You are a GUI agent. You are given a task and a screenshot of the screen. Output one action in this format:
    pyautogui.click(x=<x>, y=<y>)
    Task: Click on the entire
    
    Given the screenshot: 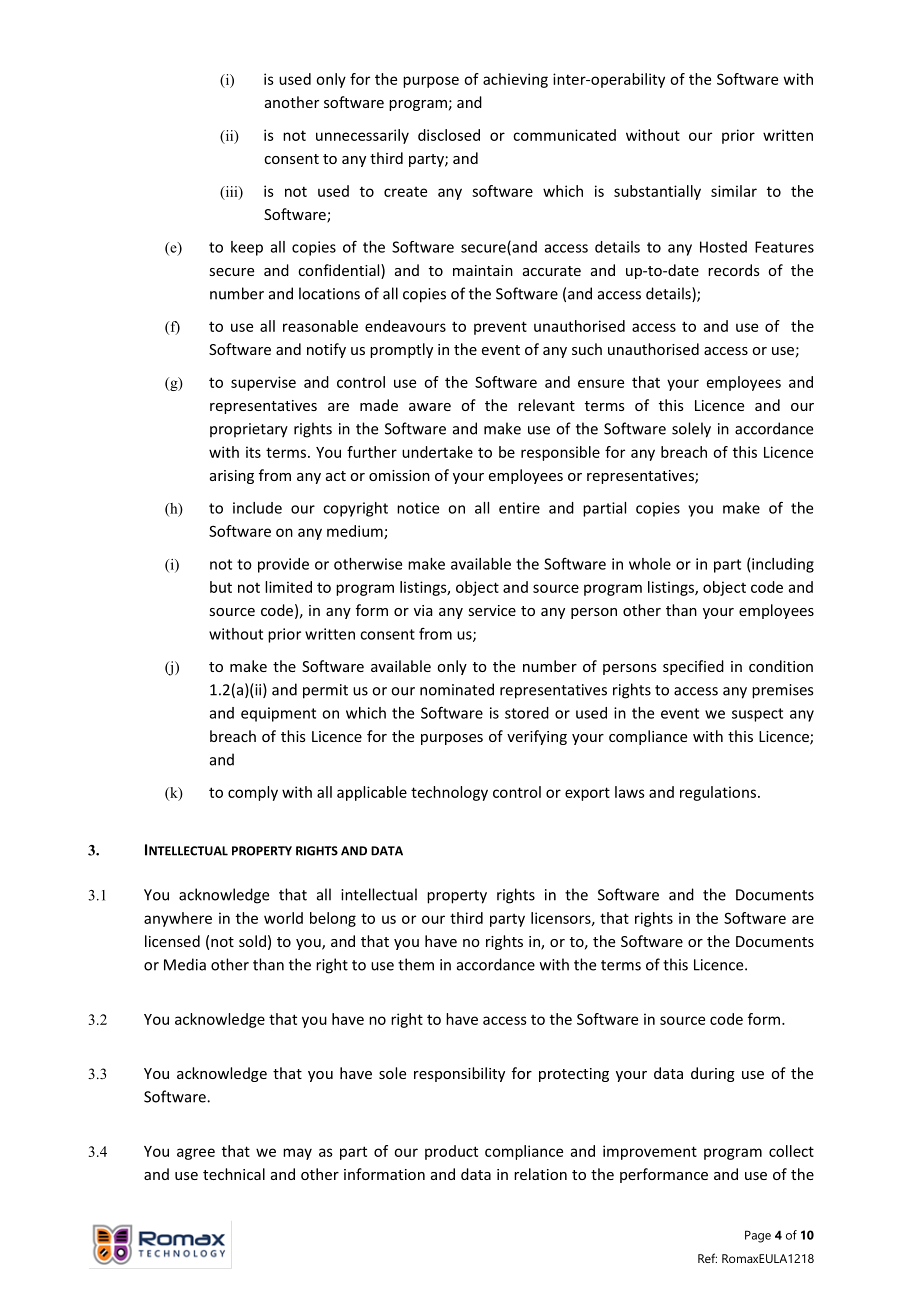 What is the action you would take?
    pyautogui.click(x=519, y=508)
